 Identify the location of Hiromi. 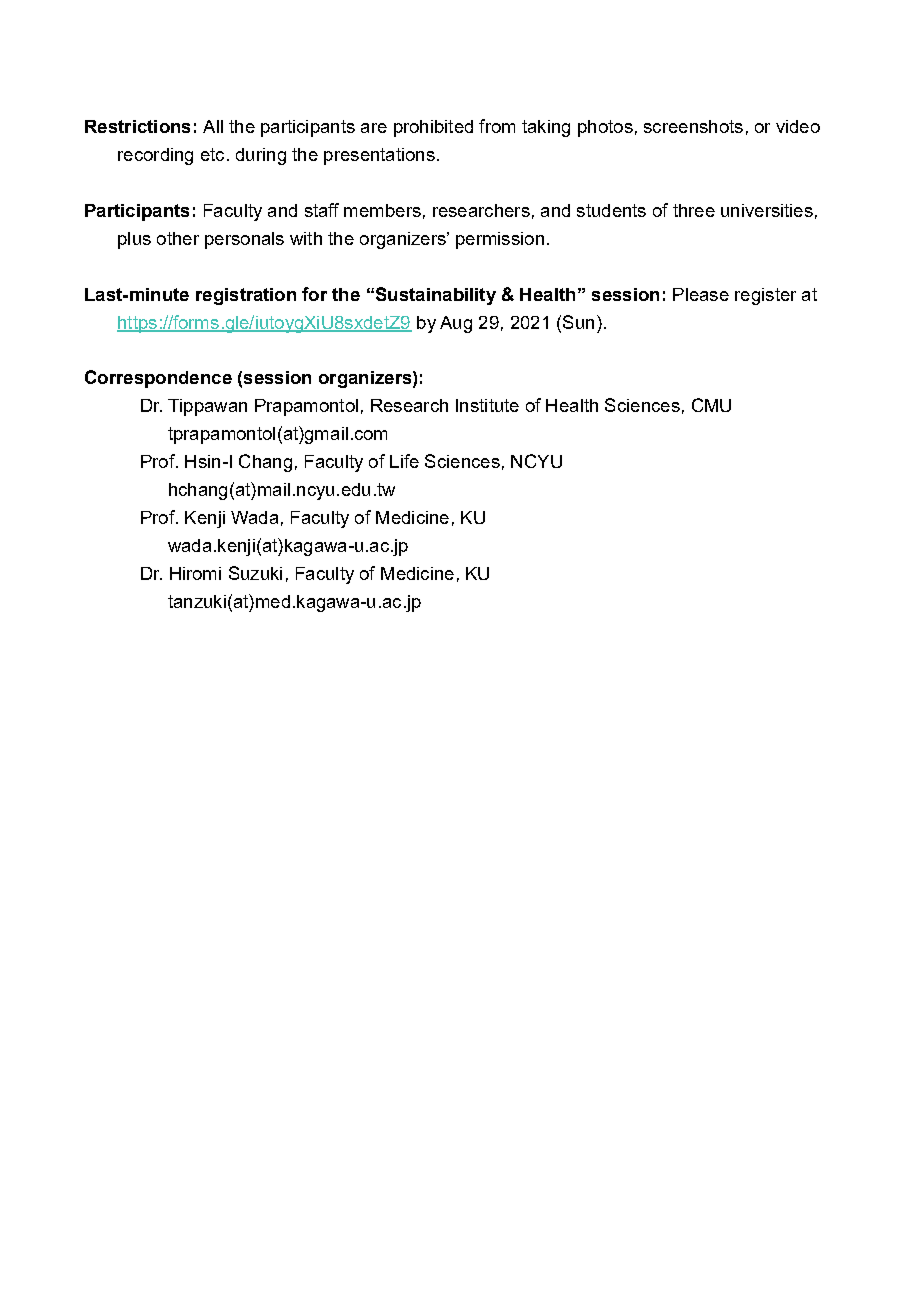
(195, 573).
